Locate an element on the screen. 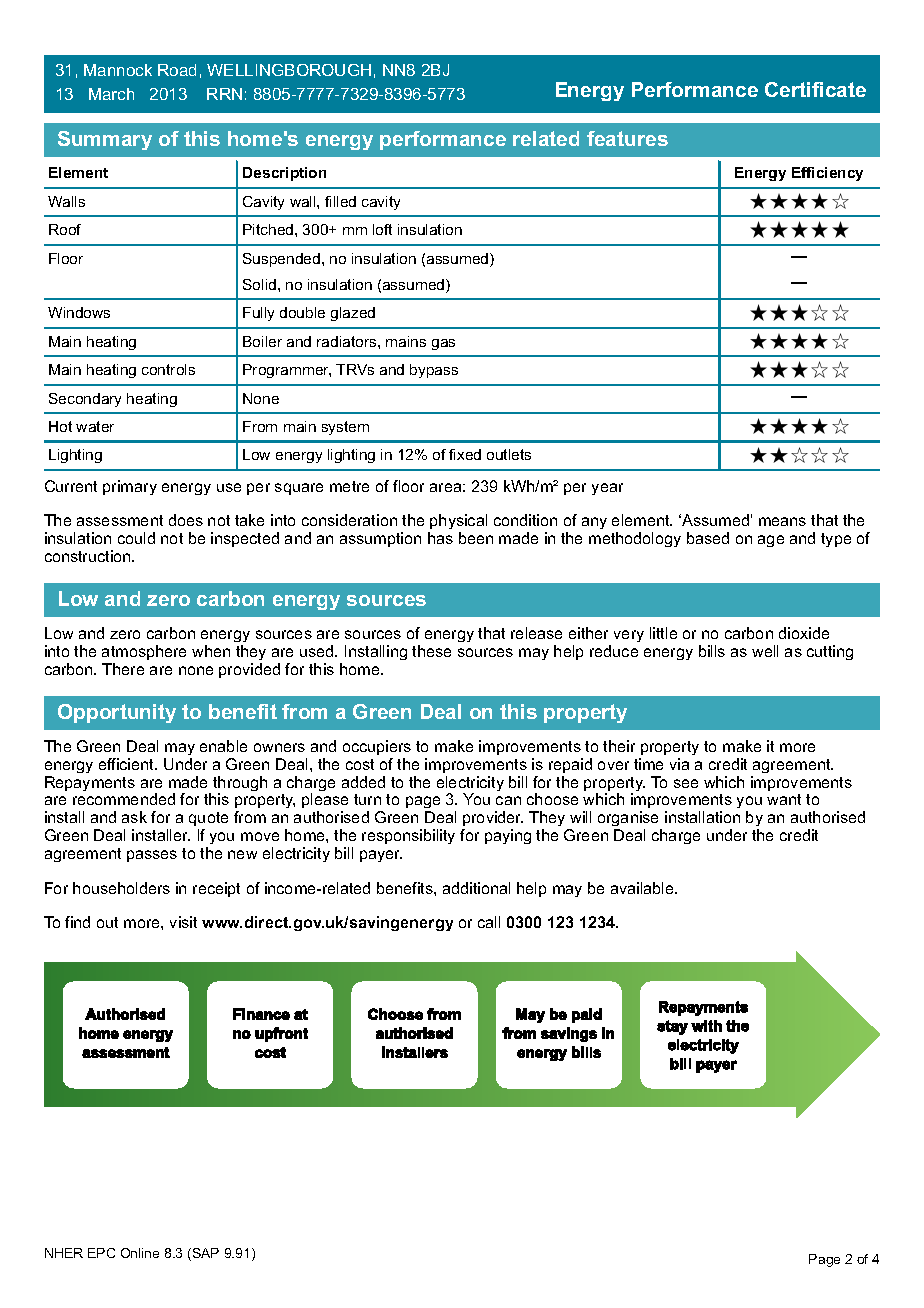 The width and height of the screenshot is (924, 1308). means is located at coordinates (782, 521).
